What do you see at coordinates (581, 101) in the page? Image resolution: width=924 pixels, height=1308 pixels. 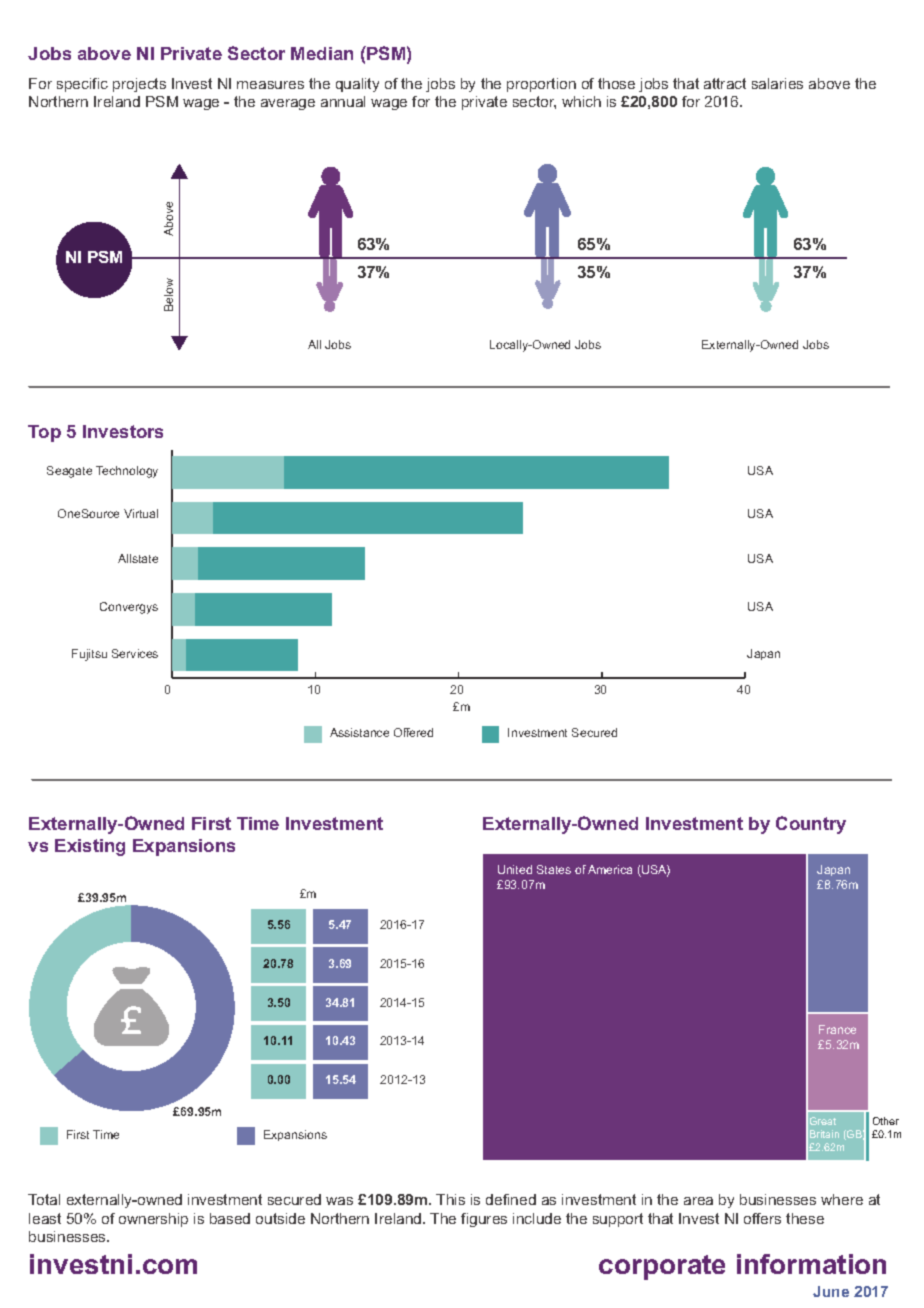 I see `which` at bounding box center [581, 101].
